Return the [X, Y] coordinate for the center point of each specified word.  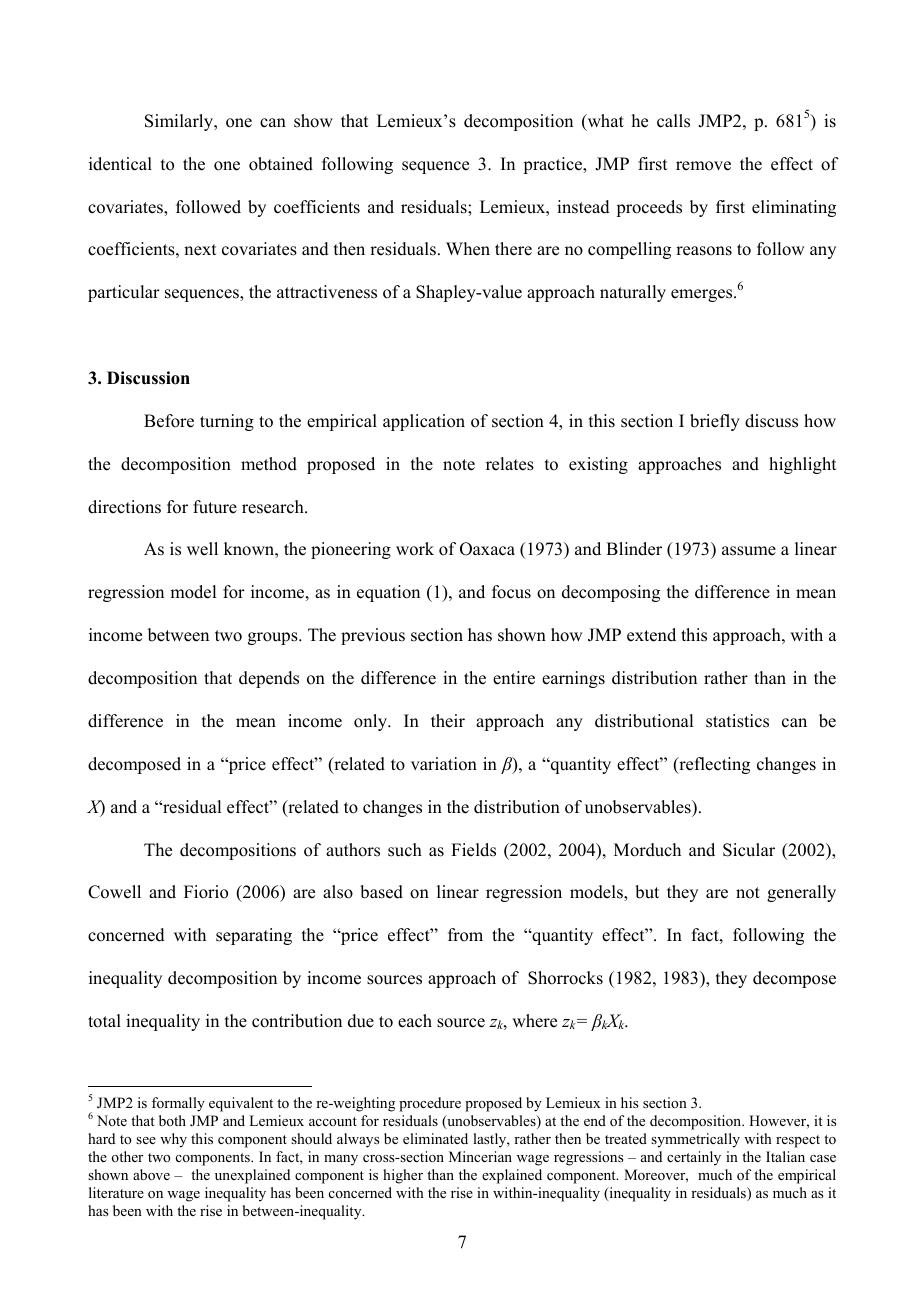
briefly [715, 422]
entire [514, 678]
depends [269, 679]
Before [169, 421]
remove [703, 166]
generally [801, 893]
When [468, 249]
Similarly [180, 122]
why [173, 1140]
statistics [737, 721]
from [465, 935]
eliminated [435, 1138]
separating [254, 936]
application [424, 422]
